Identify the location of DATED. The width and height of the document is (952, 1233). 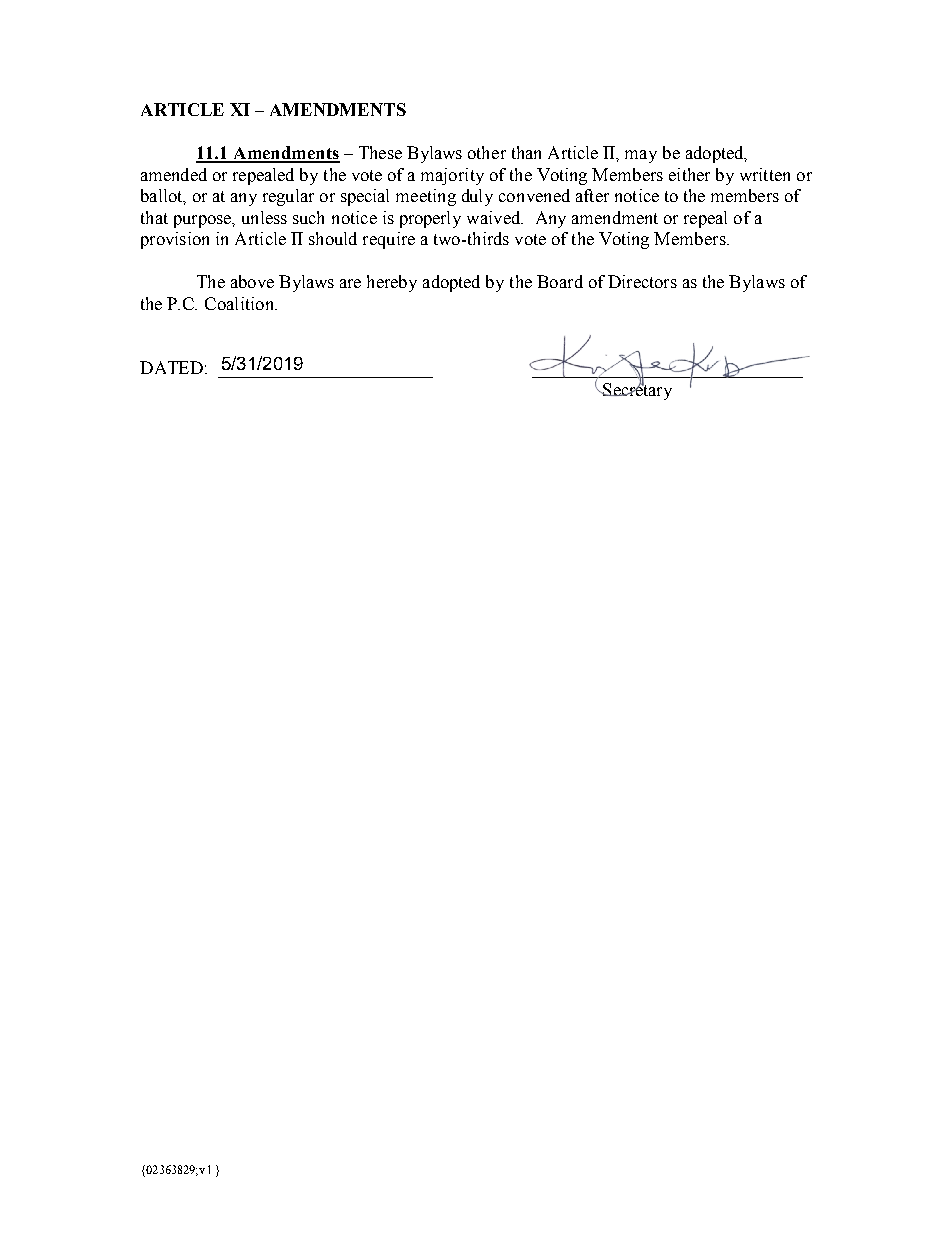
(171, 367).
